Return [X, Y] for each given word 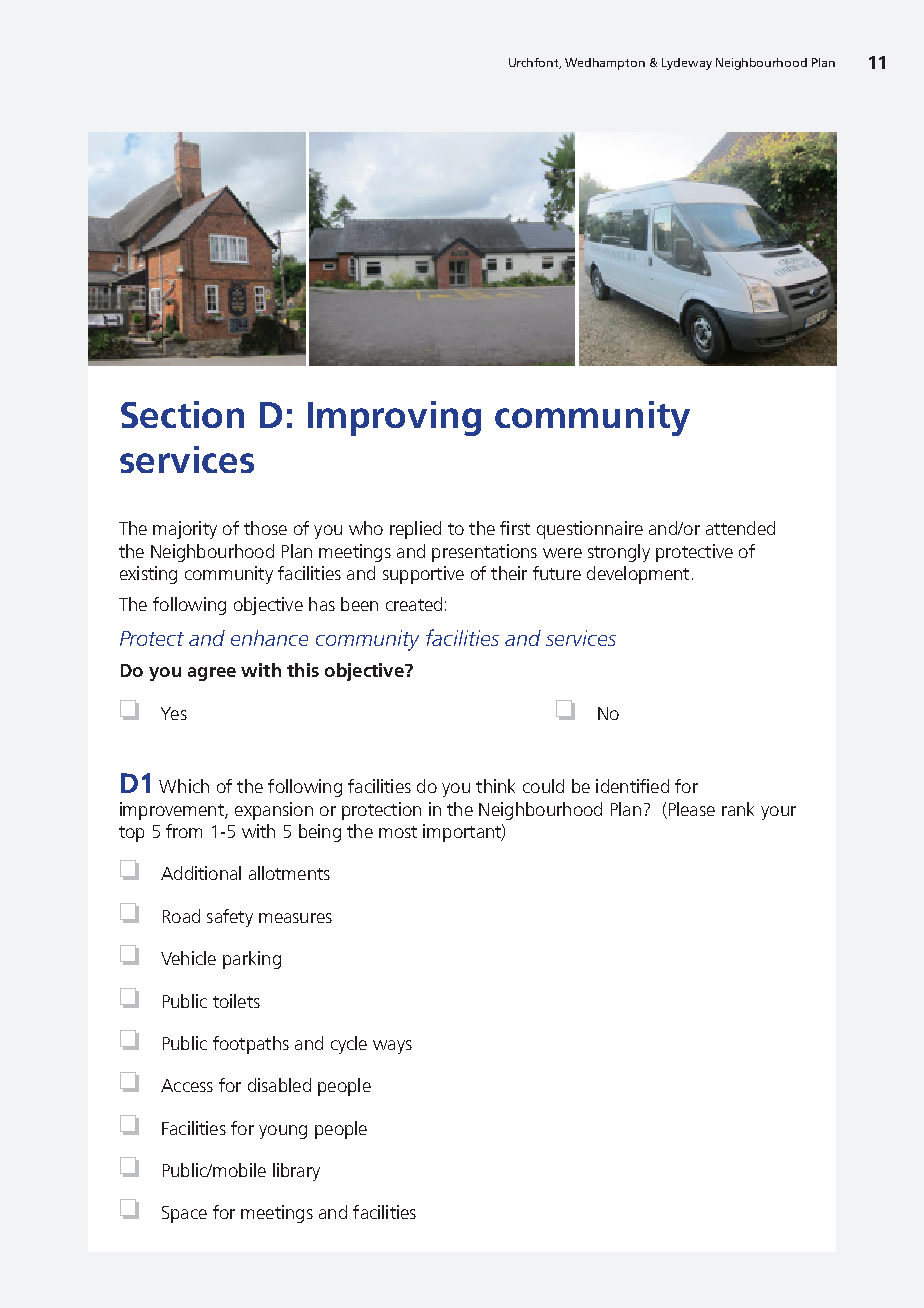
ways [392, 1047]
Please [692, 809]
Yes [174, 713]
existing [148, 575]
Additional [201, 873]
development [638, 575]
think [495, 786]
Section [182, 414]
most [398, 832]
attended [740, 528]
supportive [423, 575]
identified [632, 786]
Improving [394, 418]
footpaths [251, 1045]
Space [184, 1214]
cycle [349, 1045]
